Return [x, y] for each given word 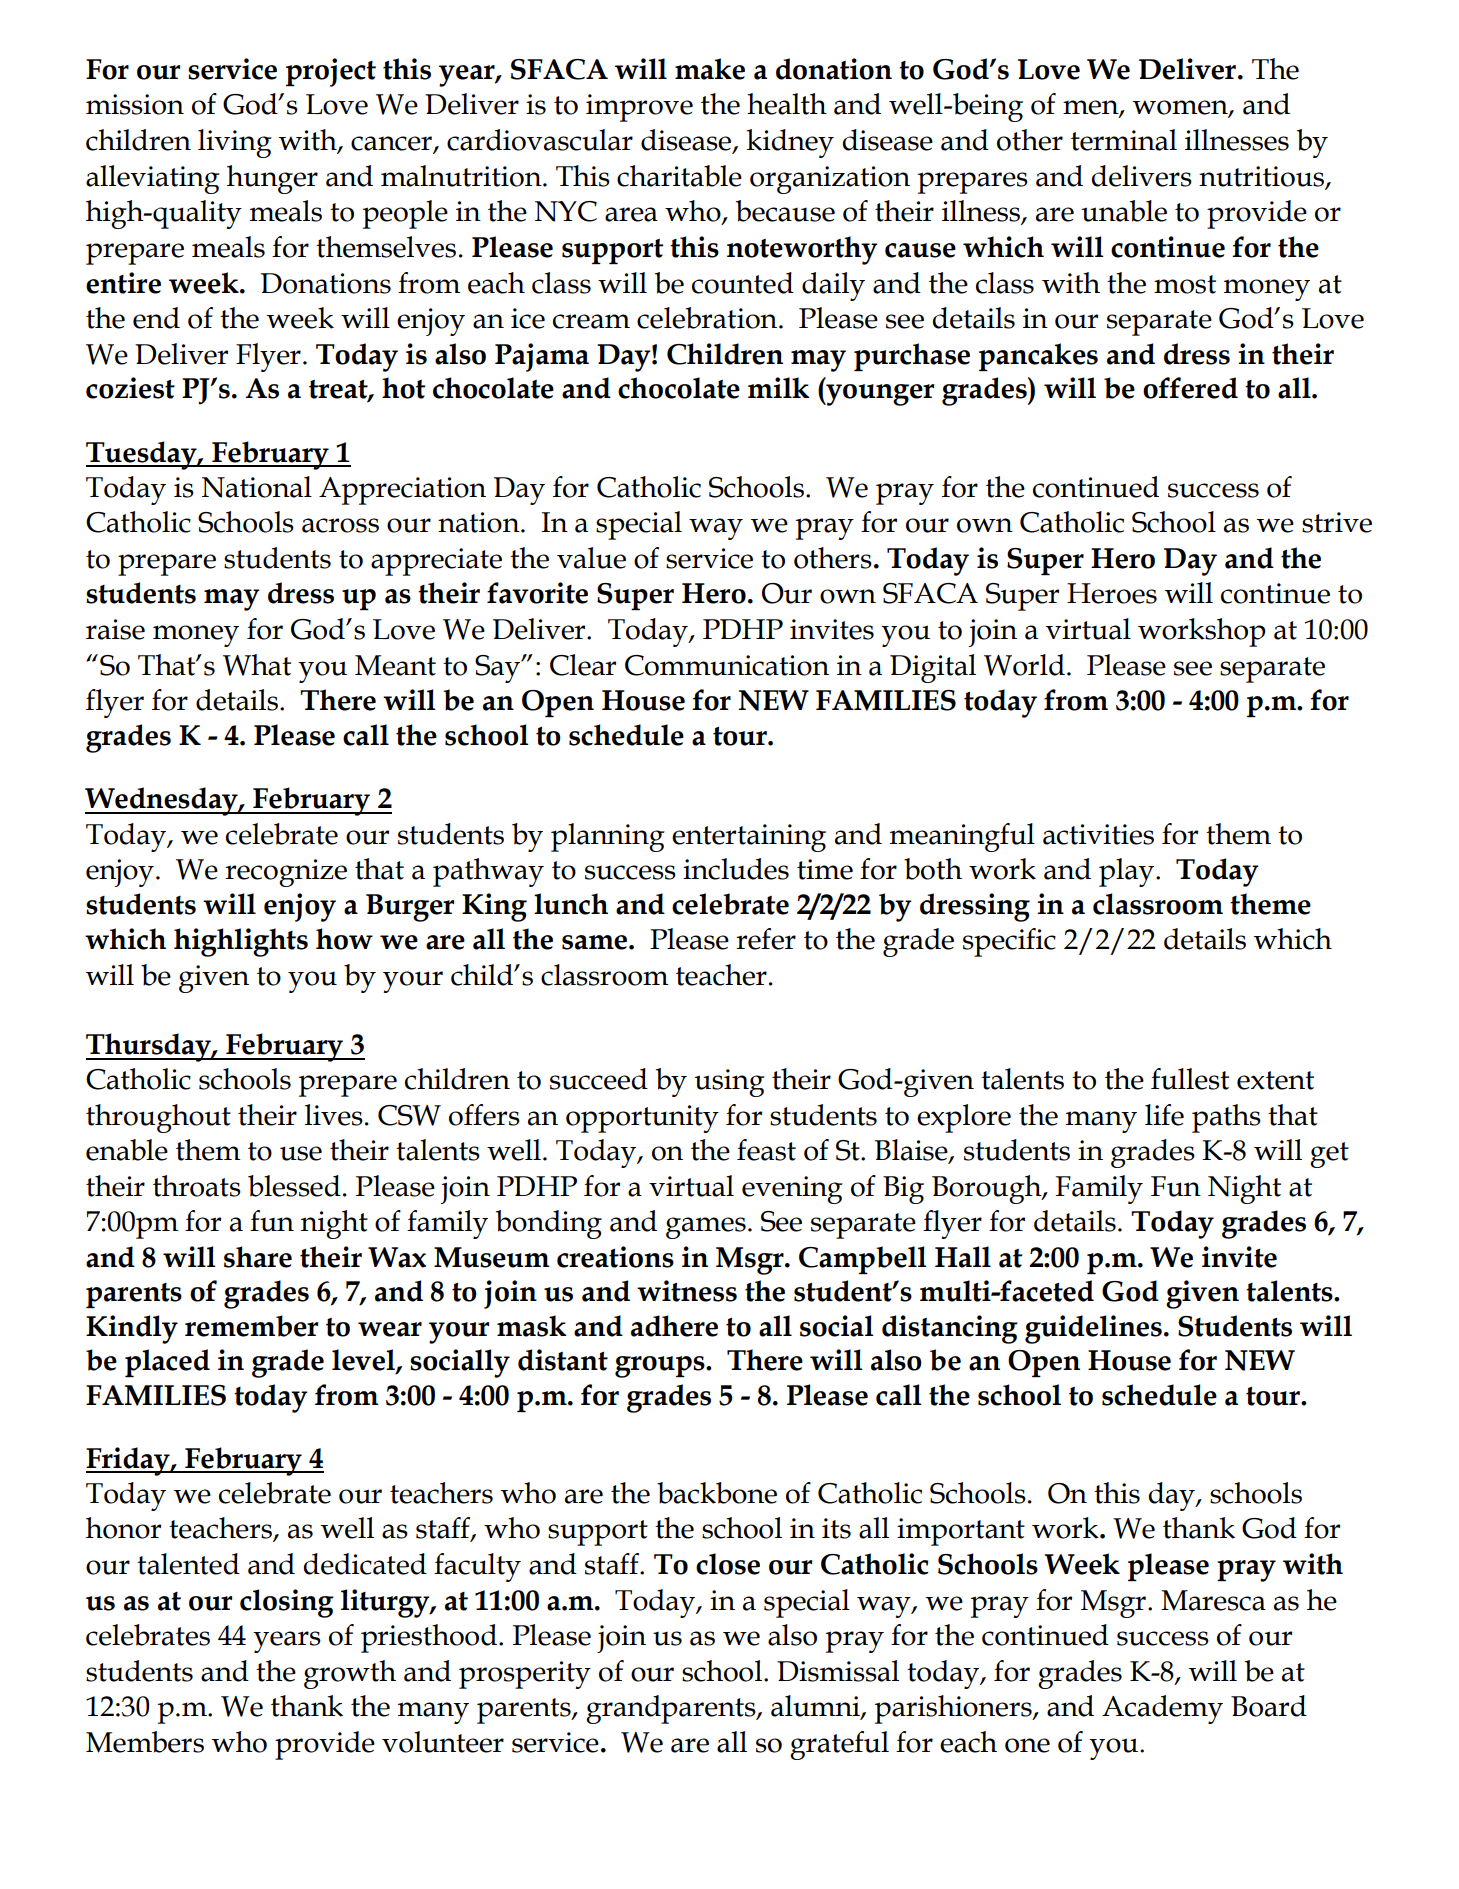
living [235, 143]
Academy [1162, 1709]
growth [350, 1674]
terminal [1124, 140]
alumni [816, 1707]
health [787, 104]
